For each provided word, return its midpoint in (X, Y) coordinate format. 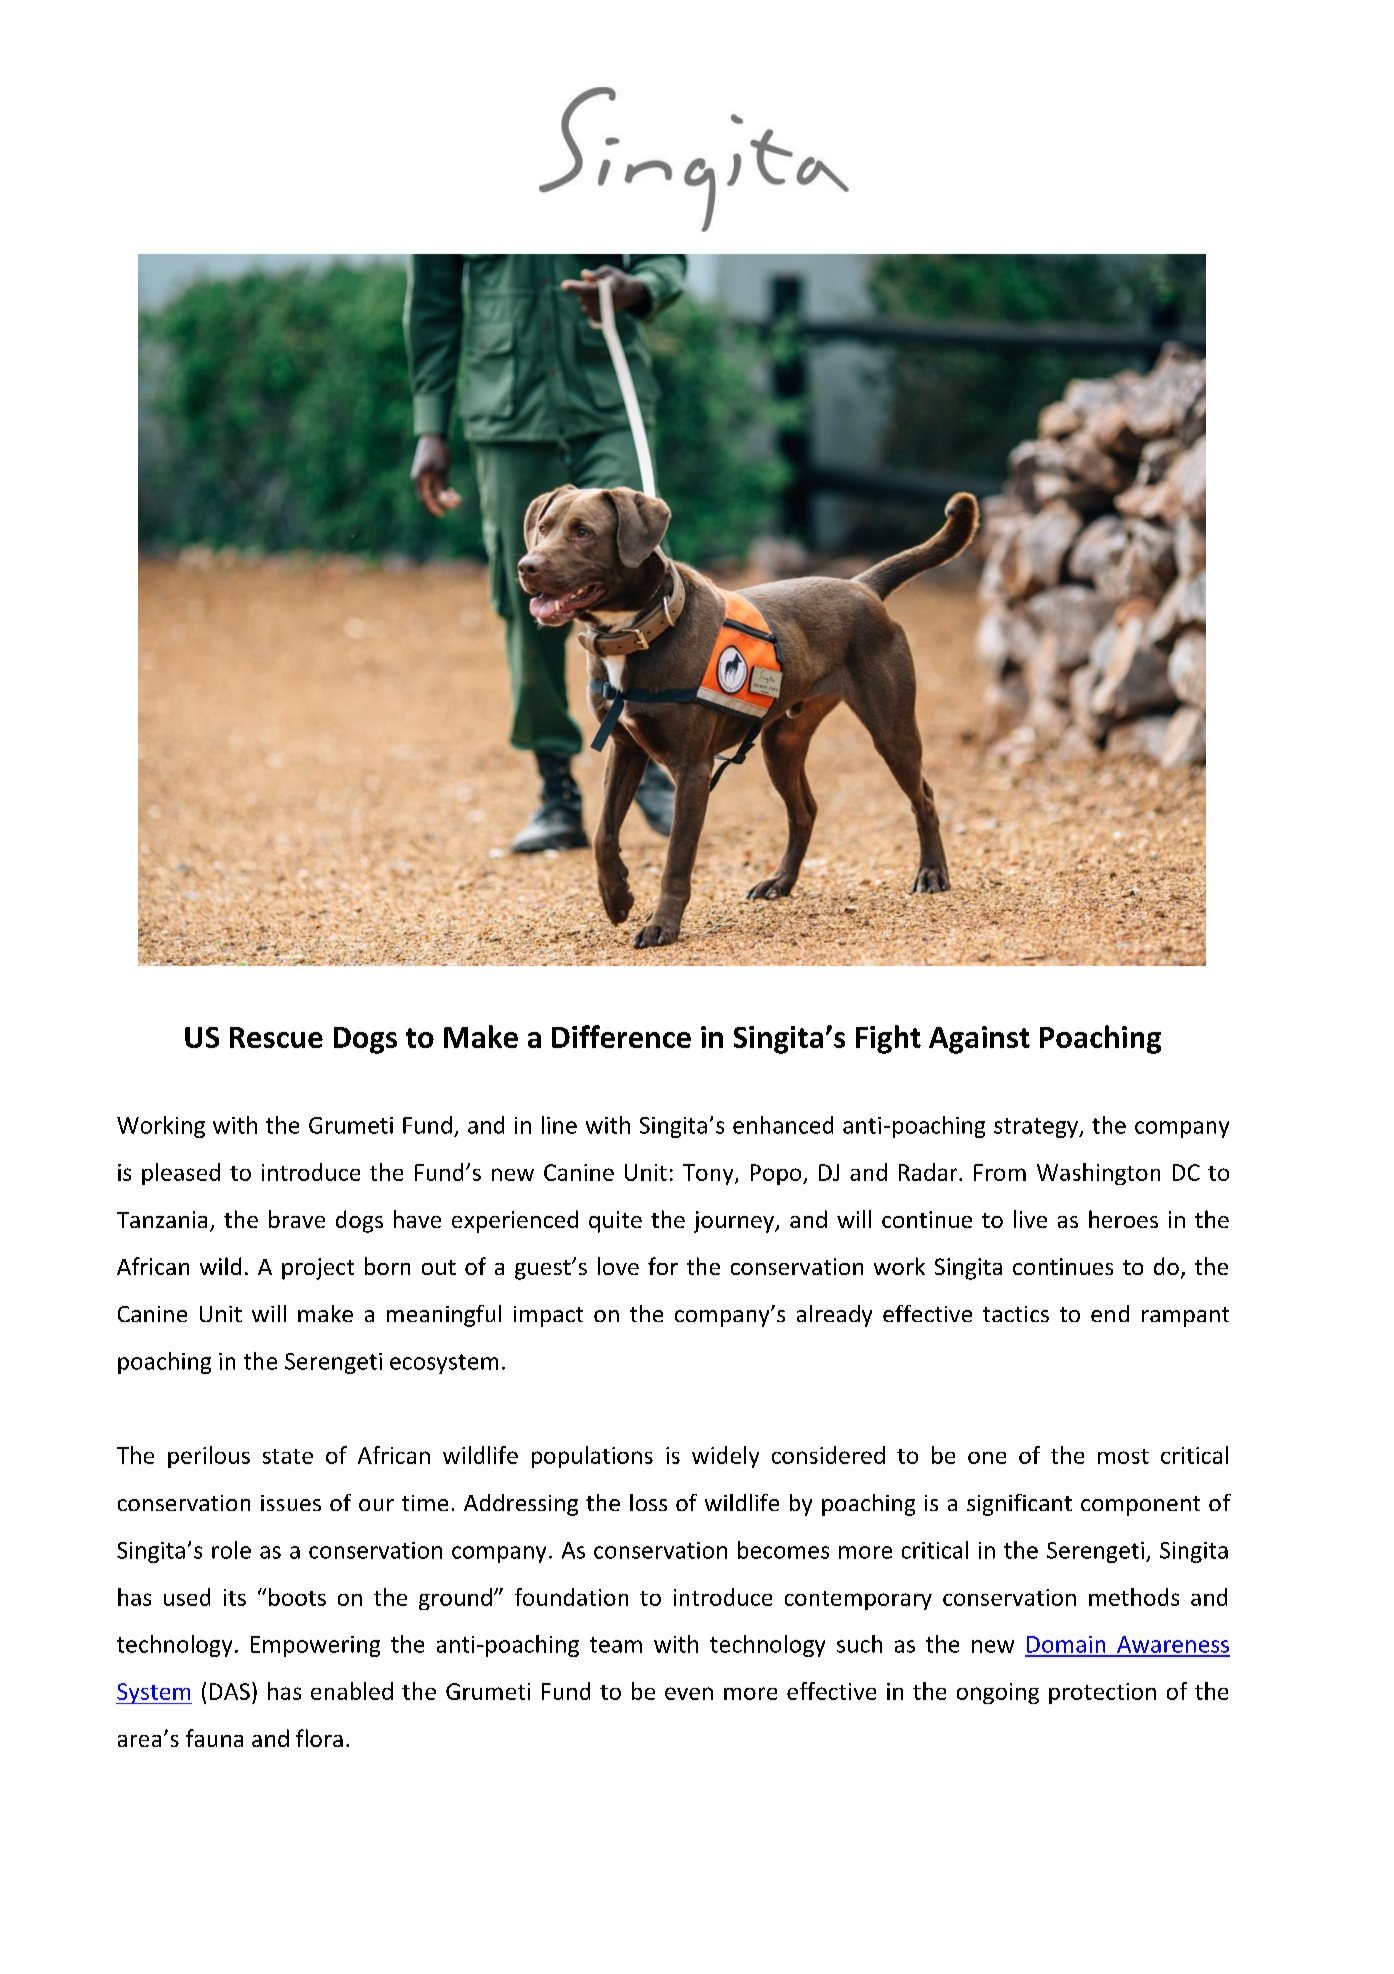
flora (319, 1738)
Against (979, 1040)
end (1110, 1313)
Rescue (276, 1037)
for (663, 1266)
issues (291, 1503)
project (318, 1269)
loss (648, 1502)
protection (1102, 1693)
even (689, 1693)
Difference (621, 1036)
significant (1019, 1505)
